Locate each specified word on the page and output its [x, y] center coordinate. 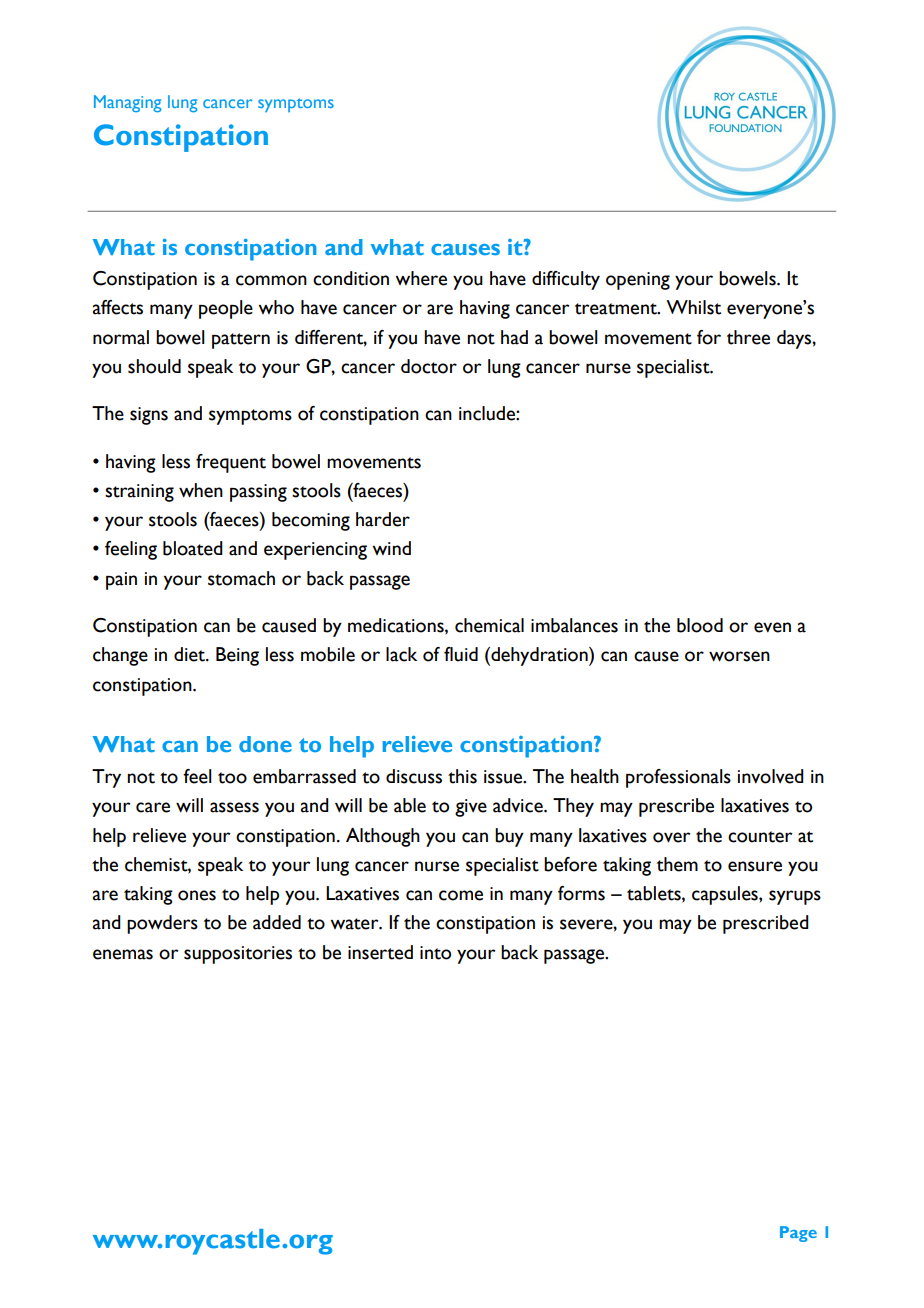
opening [638, 281]
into [435, 953]
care [153, 807]
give [471, 808]
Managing [128, 104]
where [421, 278]
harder [383, 519]
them [677, 864]
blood [700, 625]
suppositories [238, 955]
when [201, 490]
